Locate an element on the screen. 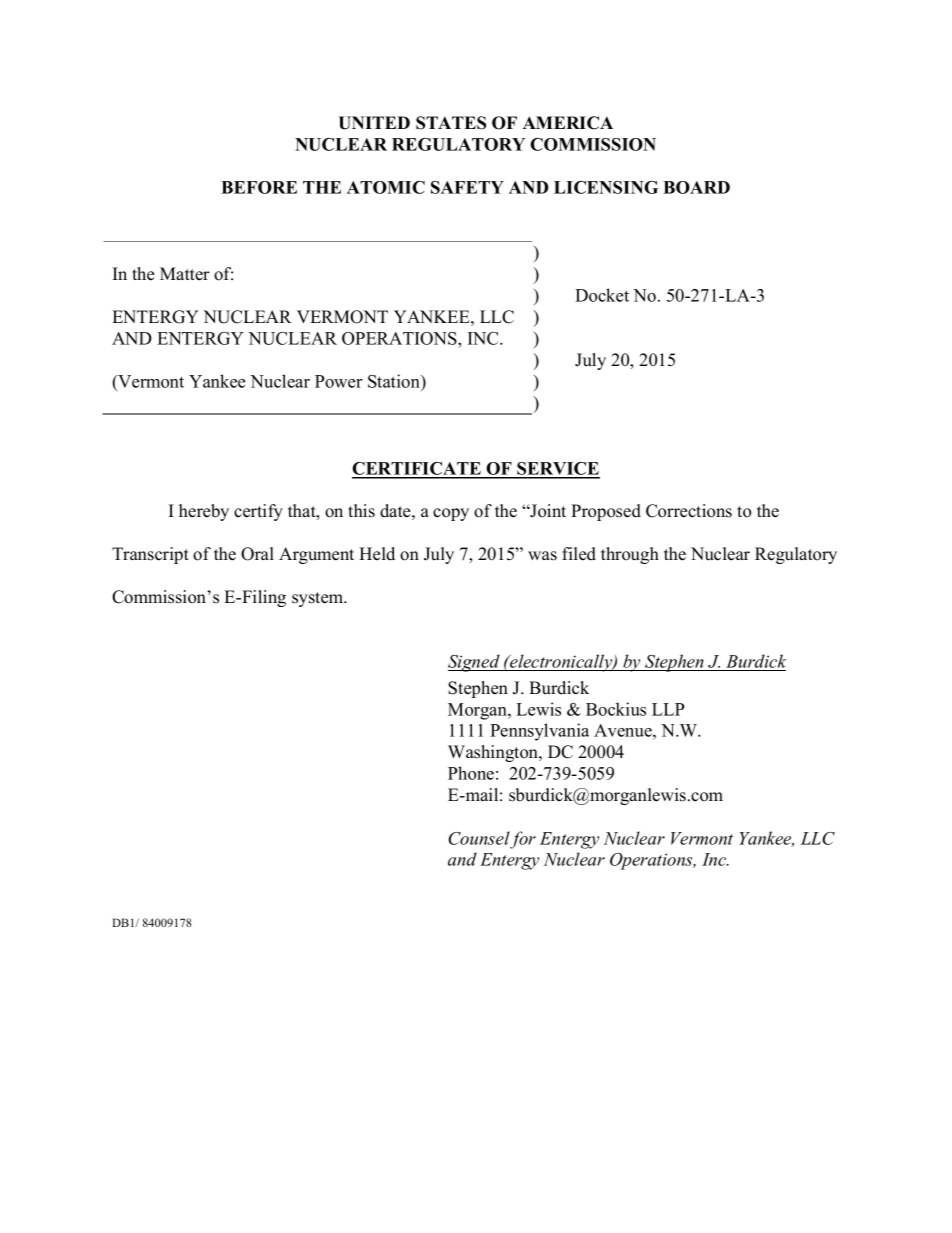 This screenshot has height=1233, width=952. Held is located at coordinates (377, 554).
